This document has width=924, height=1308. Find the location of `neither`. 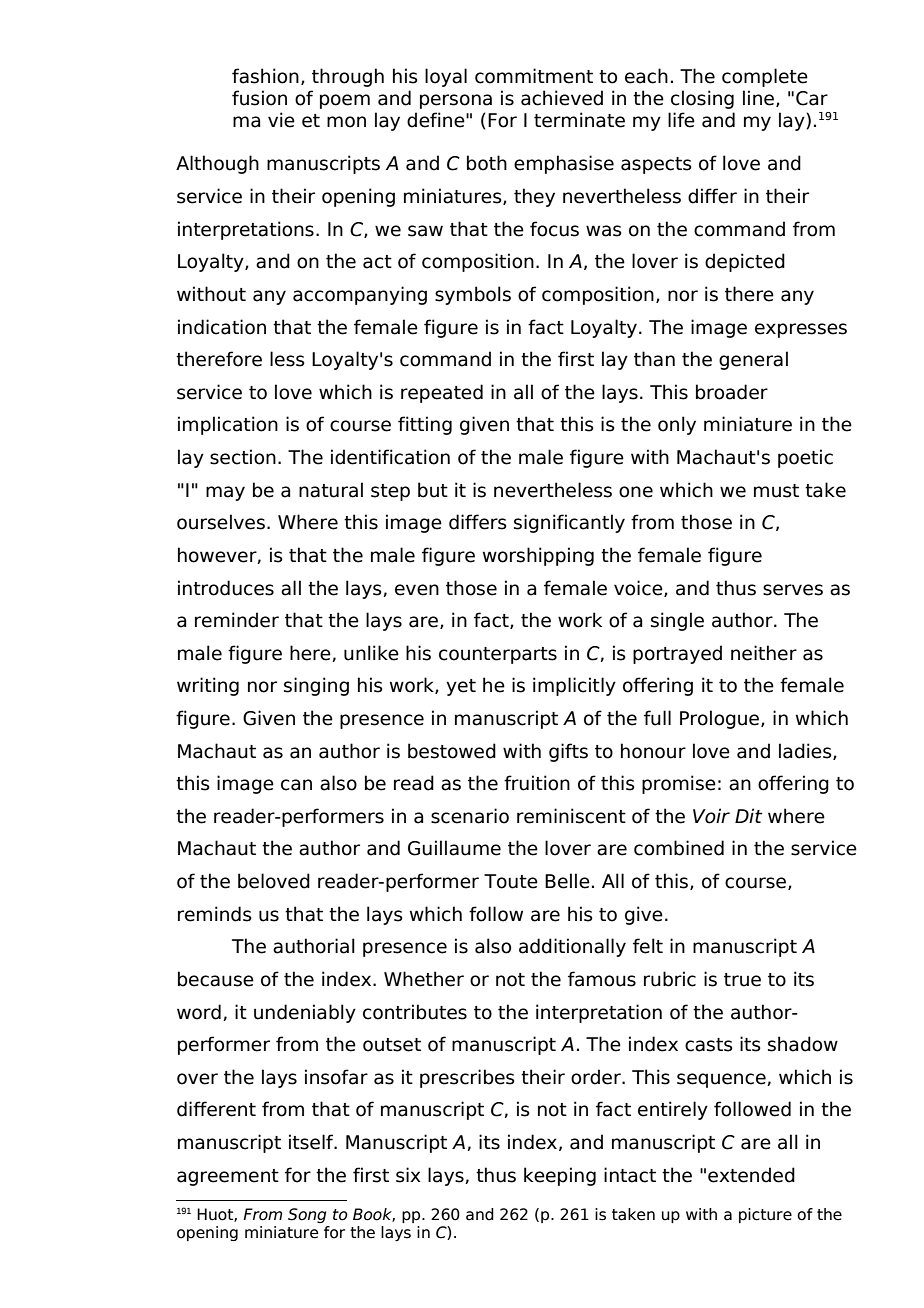

neither is located at coordinates (764, 653).
